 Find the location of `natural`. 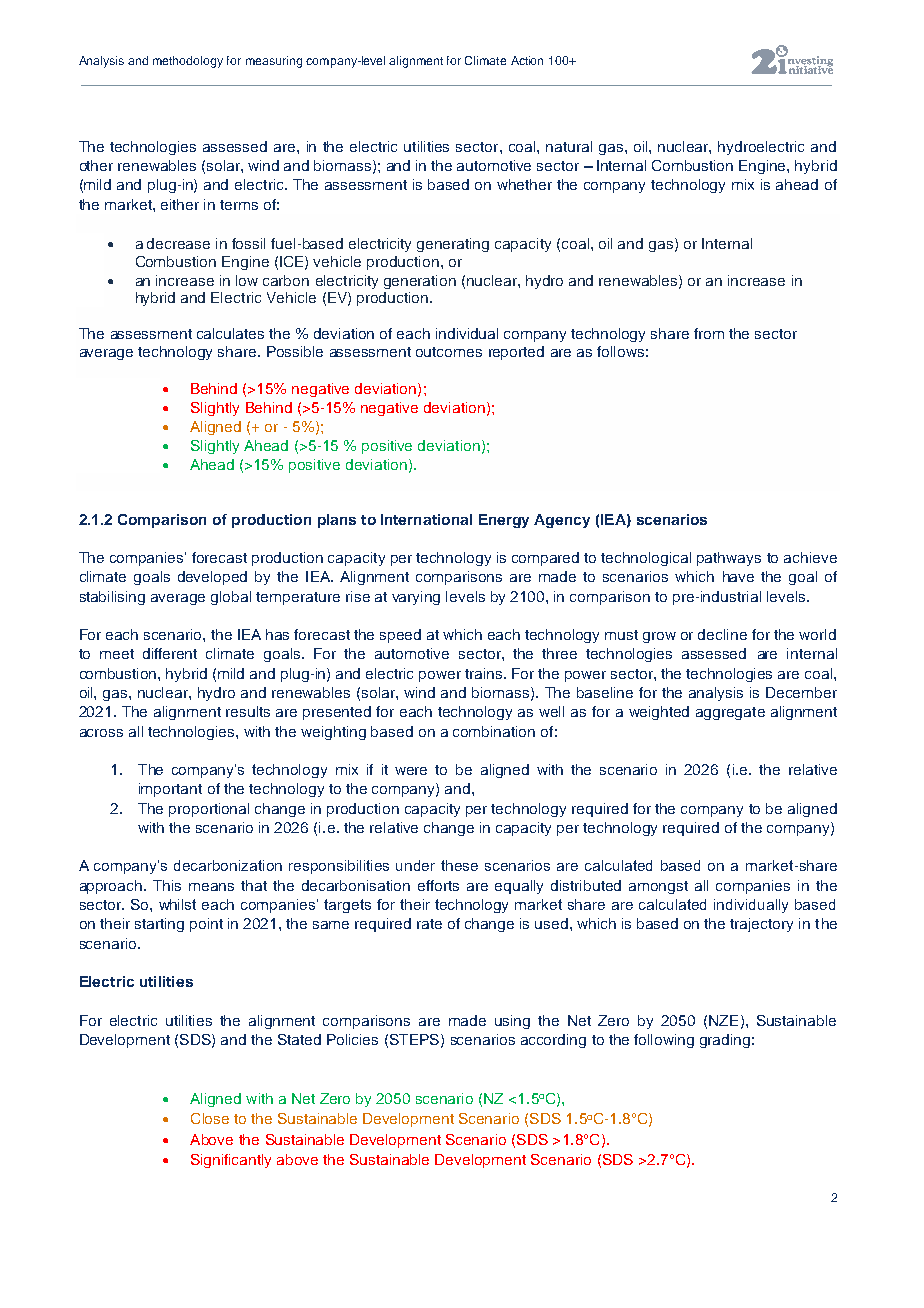

natural is located at coordinates (569, 146).
